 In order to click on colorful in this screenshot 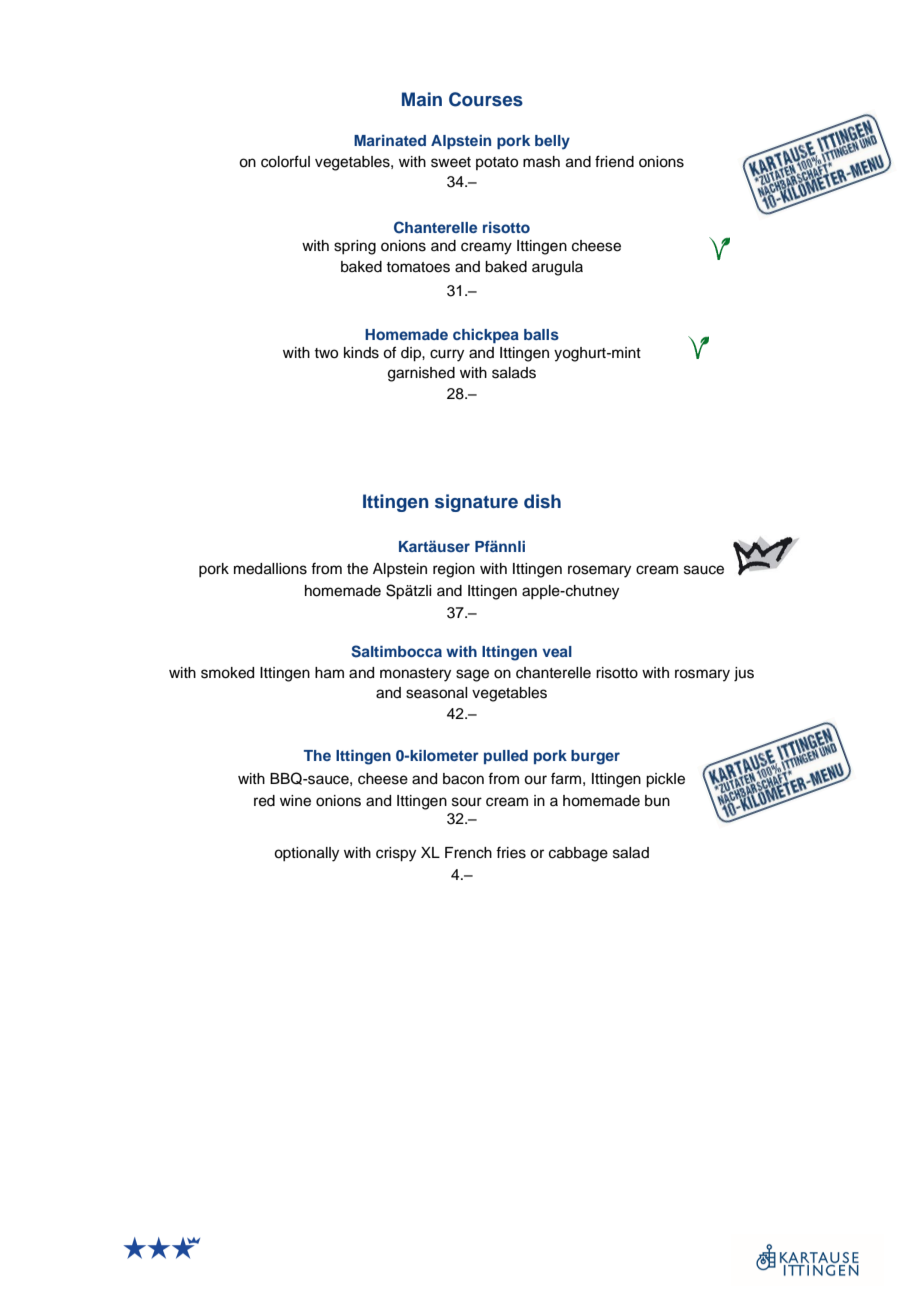, I will do `click(285, 161)`.
